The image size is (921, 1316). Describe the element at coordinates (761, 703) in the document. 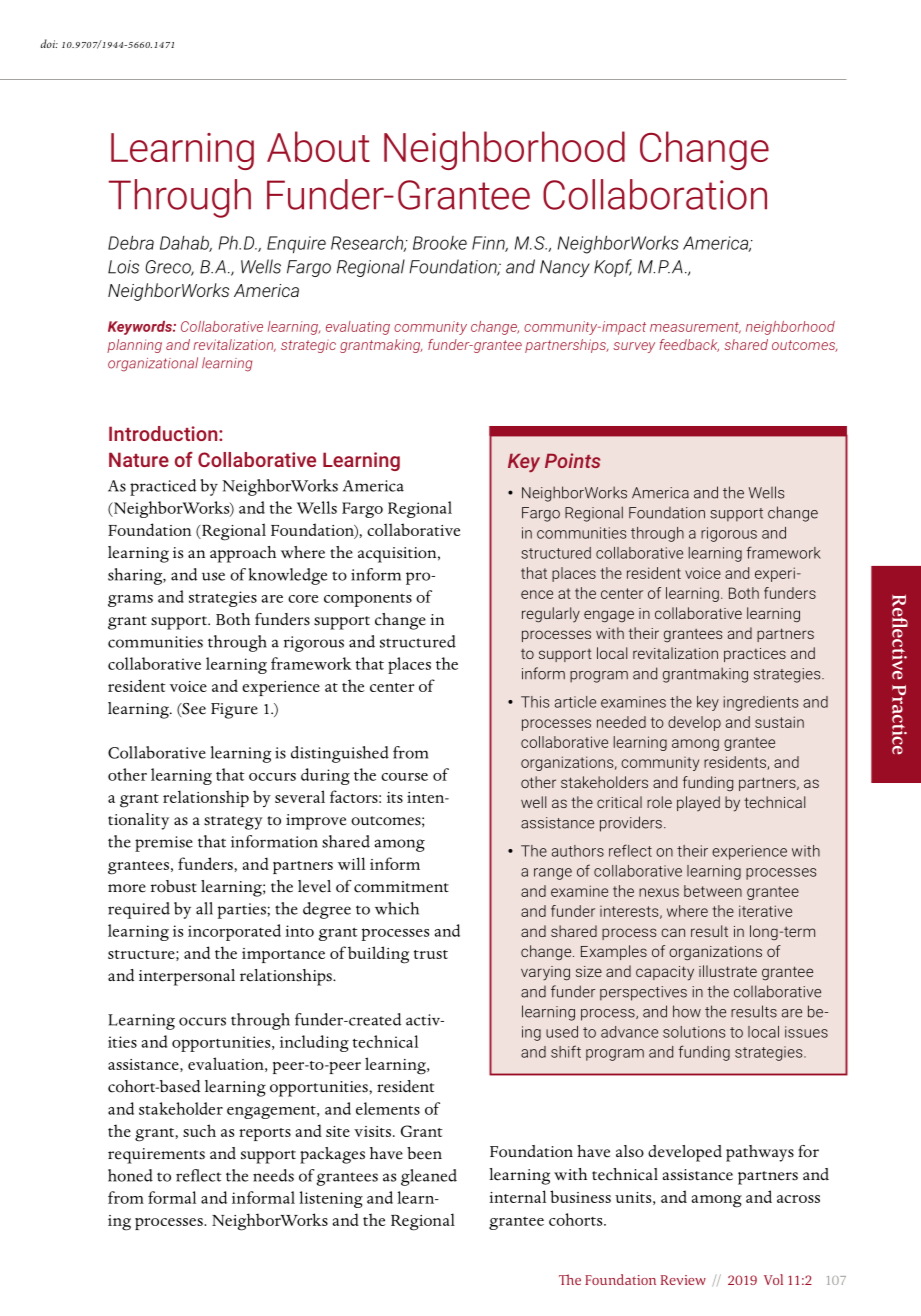

I see `ingredients` at that location.
